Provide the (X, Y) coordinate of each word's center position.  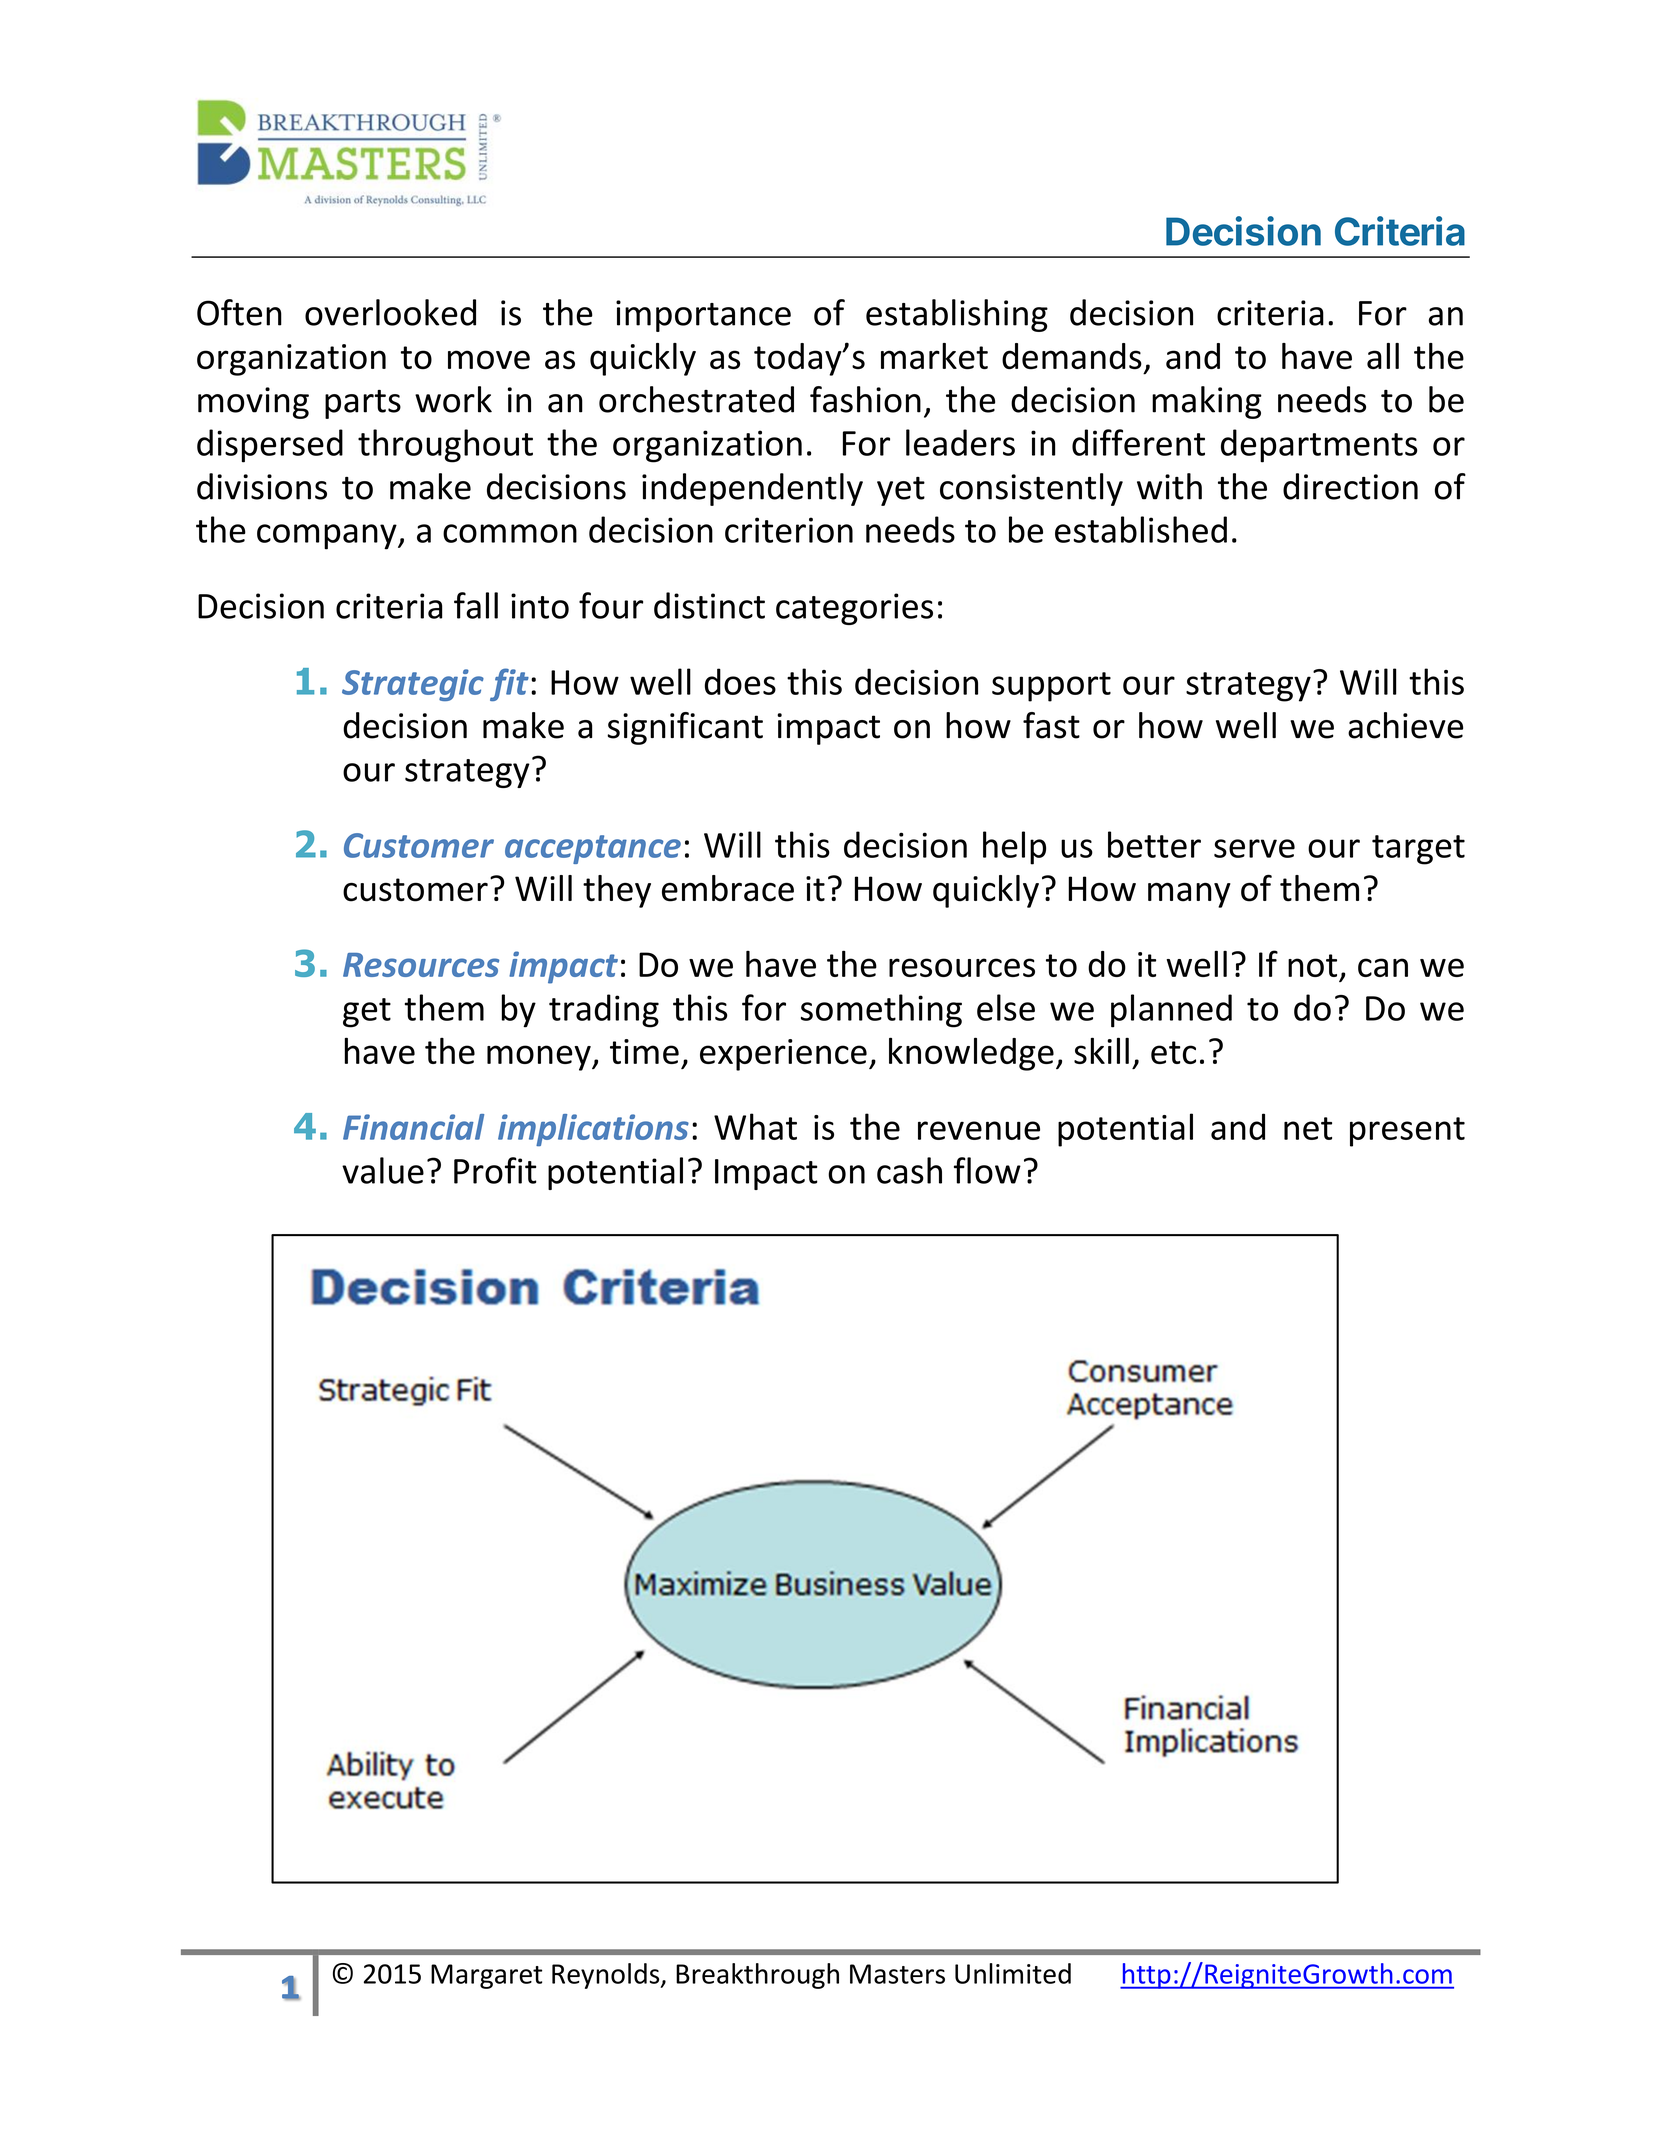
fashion (865, 399)
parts (363, 404)
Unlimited (1013, 1973)
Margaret (486, 1976)
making (1207, 402)
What (755, 1126)
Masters (897, 1974)
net (1308, 1128)
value (383, 1170)
